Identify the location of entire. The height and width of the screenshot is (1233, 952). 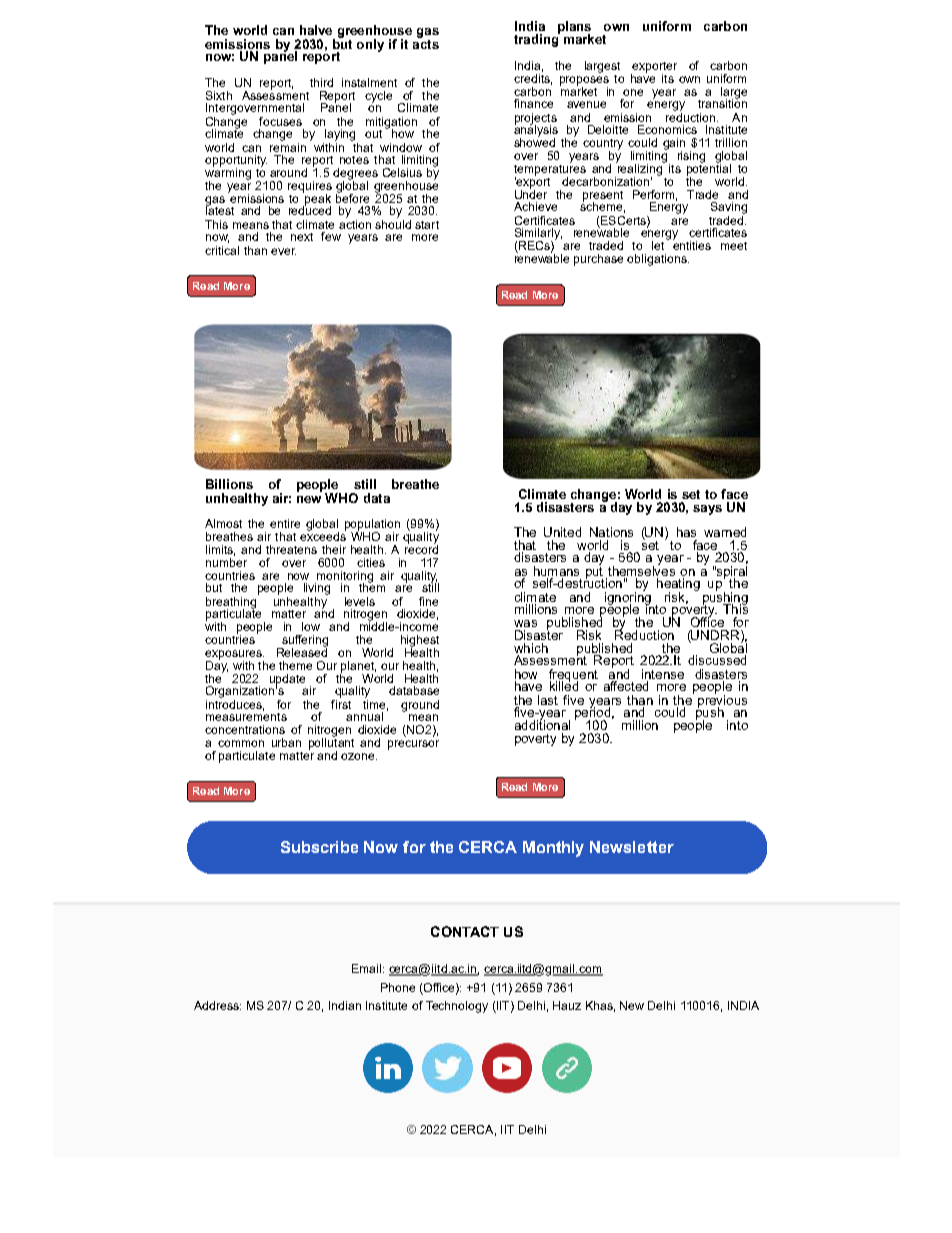
(285, 523).
